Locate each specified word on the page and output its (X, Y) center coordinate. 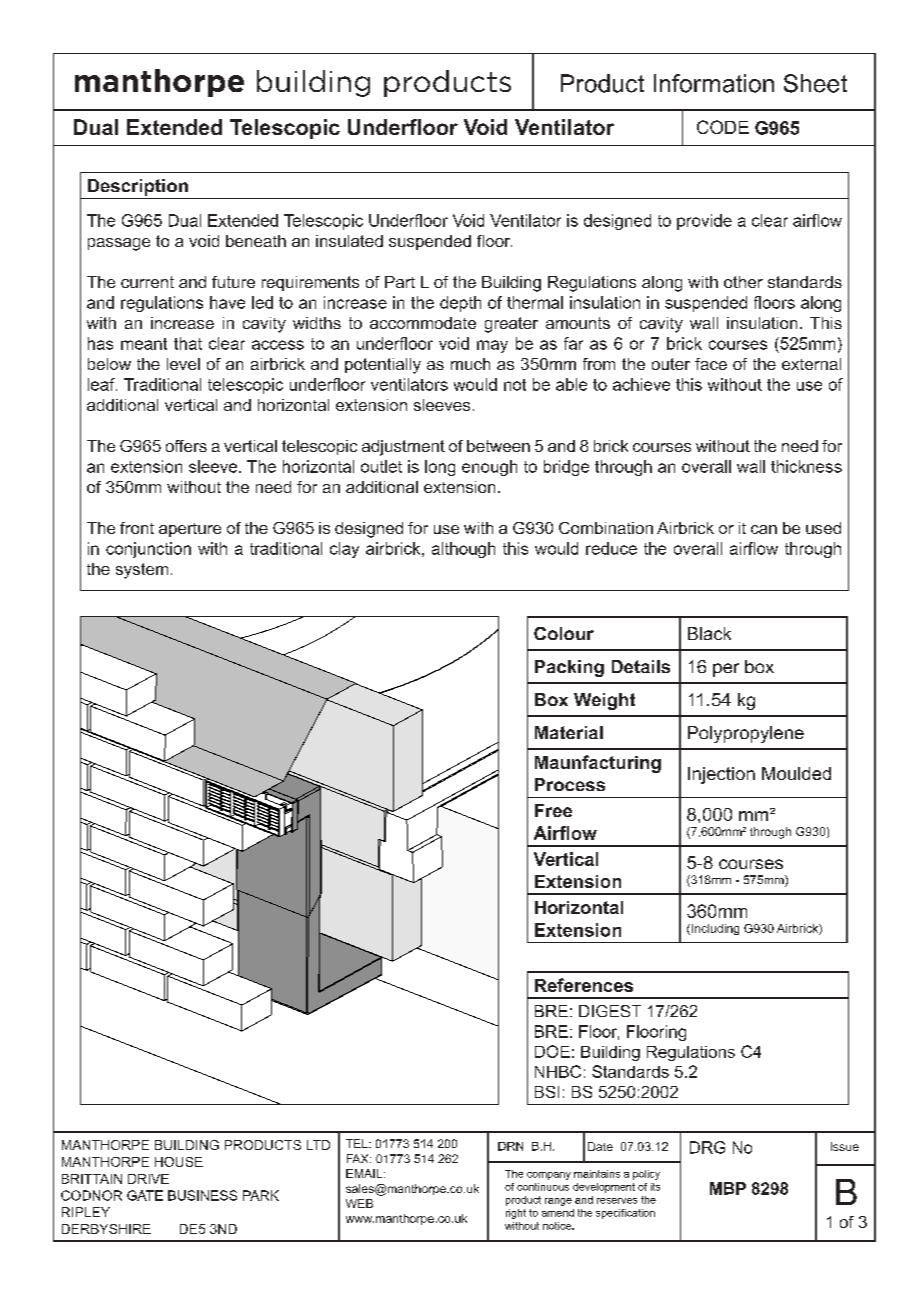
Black (709, 633)
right (516, 1214)
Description (138, 187)
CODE (723, 127)
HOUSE (179, 1162)
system (142, 571)
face (711, 364)
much (470, 364)
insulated (349, 241)
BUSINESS (202, 1195)
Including (714, 929)
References (584, 985)
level (183, 364)
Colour (564, 633)
